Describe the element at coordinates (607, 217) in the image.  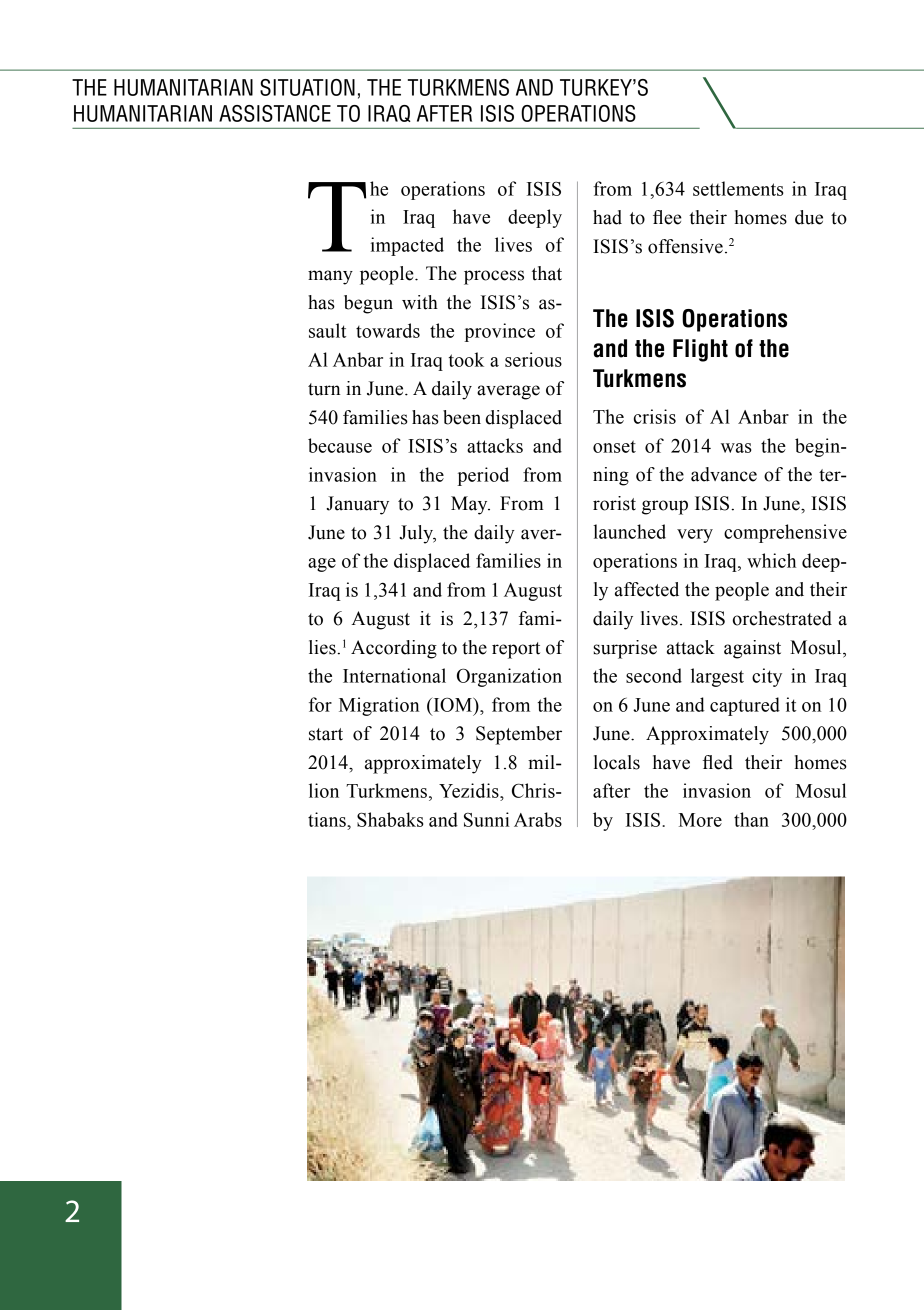
I see `had` at that location.
